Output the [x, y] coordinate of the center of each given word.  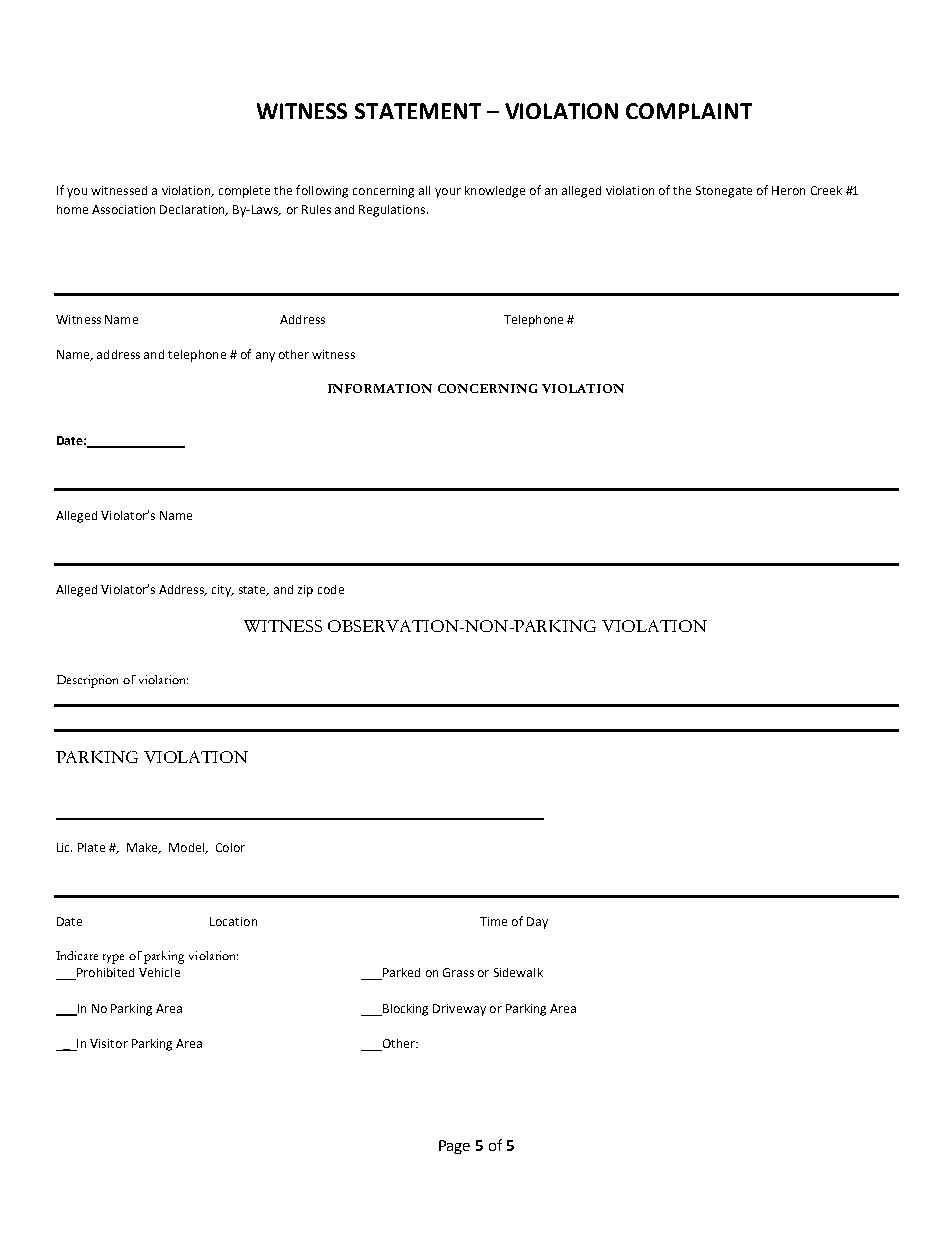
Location [233, 921]
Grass [458, 972]
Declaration [193, 210]
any [265, 357]
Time [493, 921]
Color [230, 847]
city [223, 591]
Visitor [109, 1043]
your [448, 193]
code [331, 589]
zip [305, 591]
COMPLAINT [689, 111]
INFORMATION [380, 388]
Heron [788, 190]
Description [87, 681]
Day [537, 923]
